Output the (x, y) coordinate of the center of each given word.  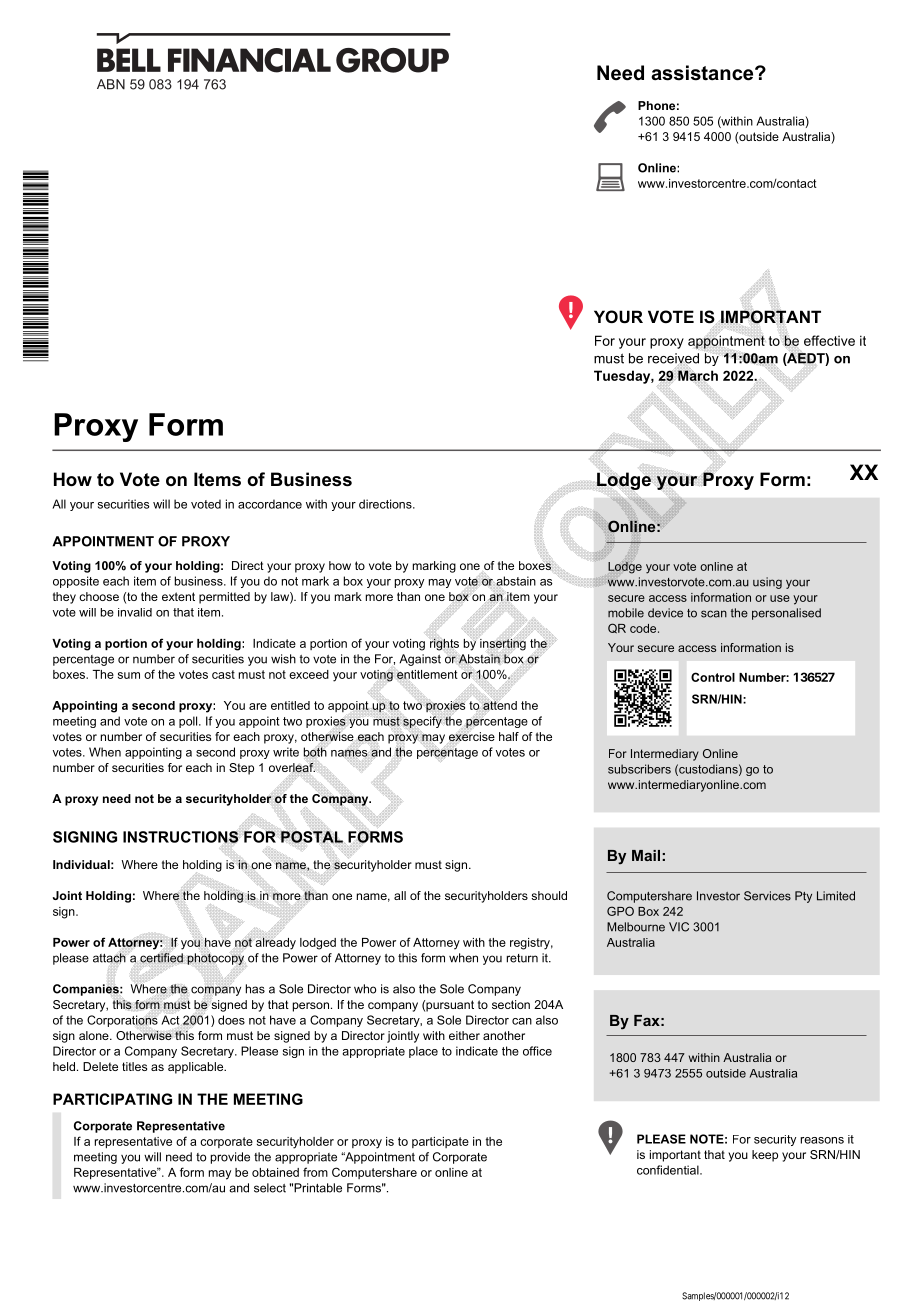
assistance (703, 73)
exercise (471, 737)
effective (829, 340)
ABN (111, 84)
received (673, 359)
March (698, 376)
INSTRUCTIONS (180, 837)
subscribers (639, 769)
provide (230, 1158)
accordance (270, 504)
